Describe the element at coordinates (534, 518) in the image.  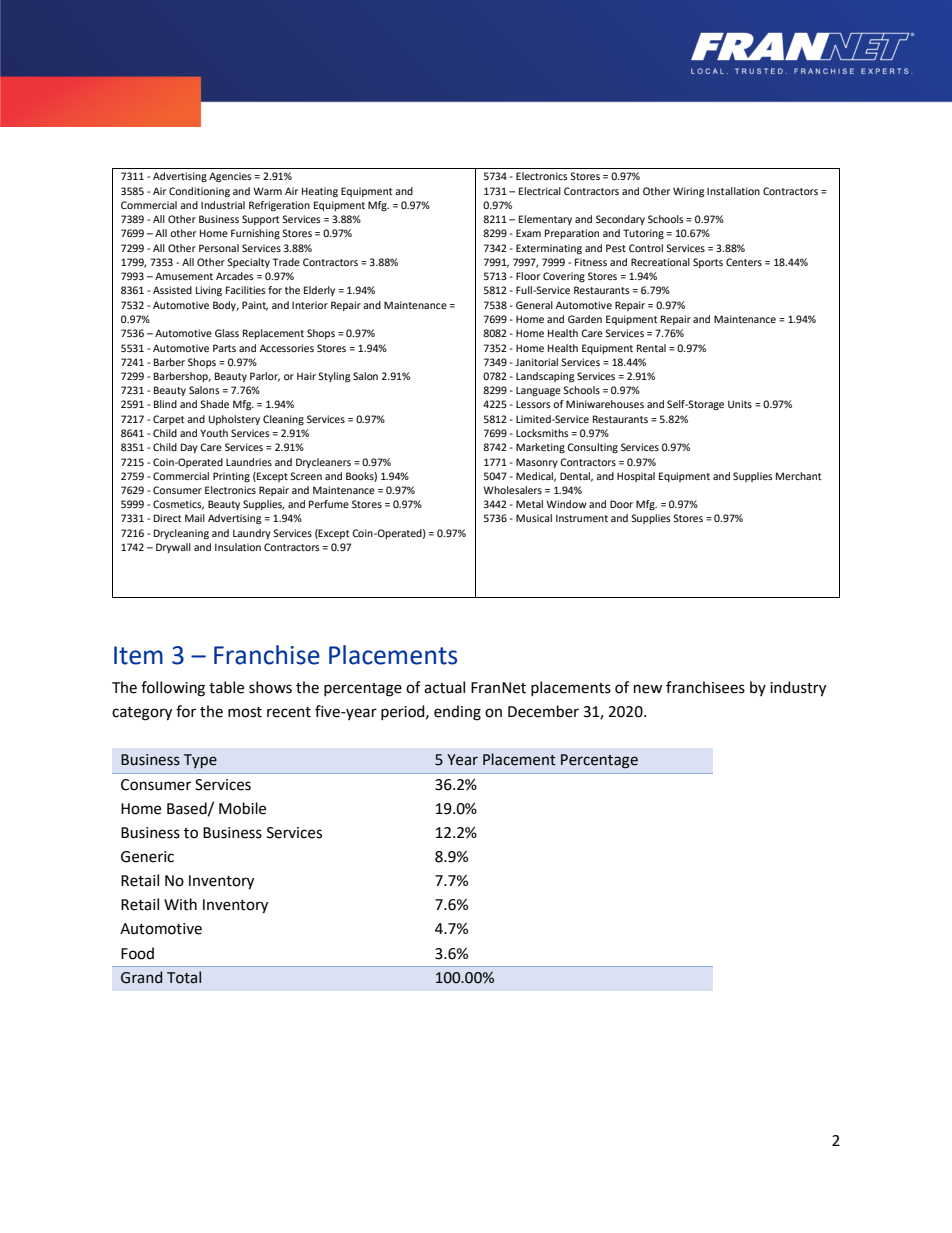
I see `Musical` at that location.
